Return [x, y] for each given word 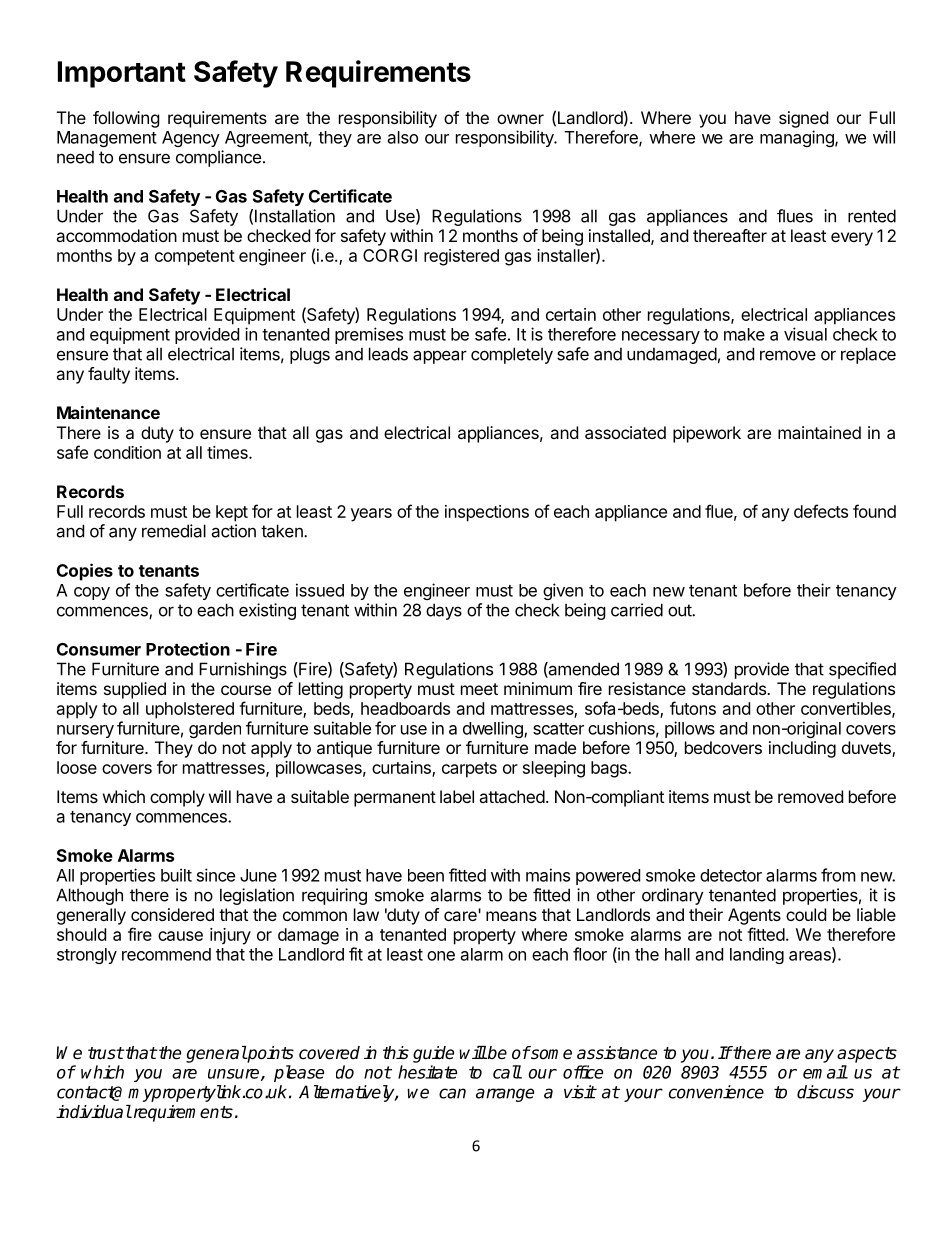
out [680, 610]
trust [106, 1053]
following [126, 119]
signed [803, 119]
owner [520, 119]
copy [92, 593]
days [444, 611]
